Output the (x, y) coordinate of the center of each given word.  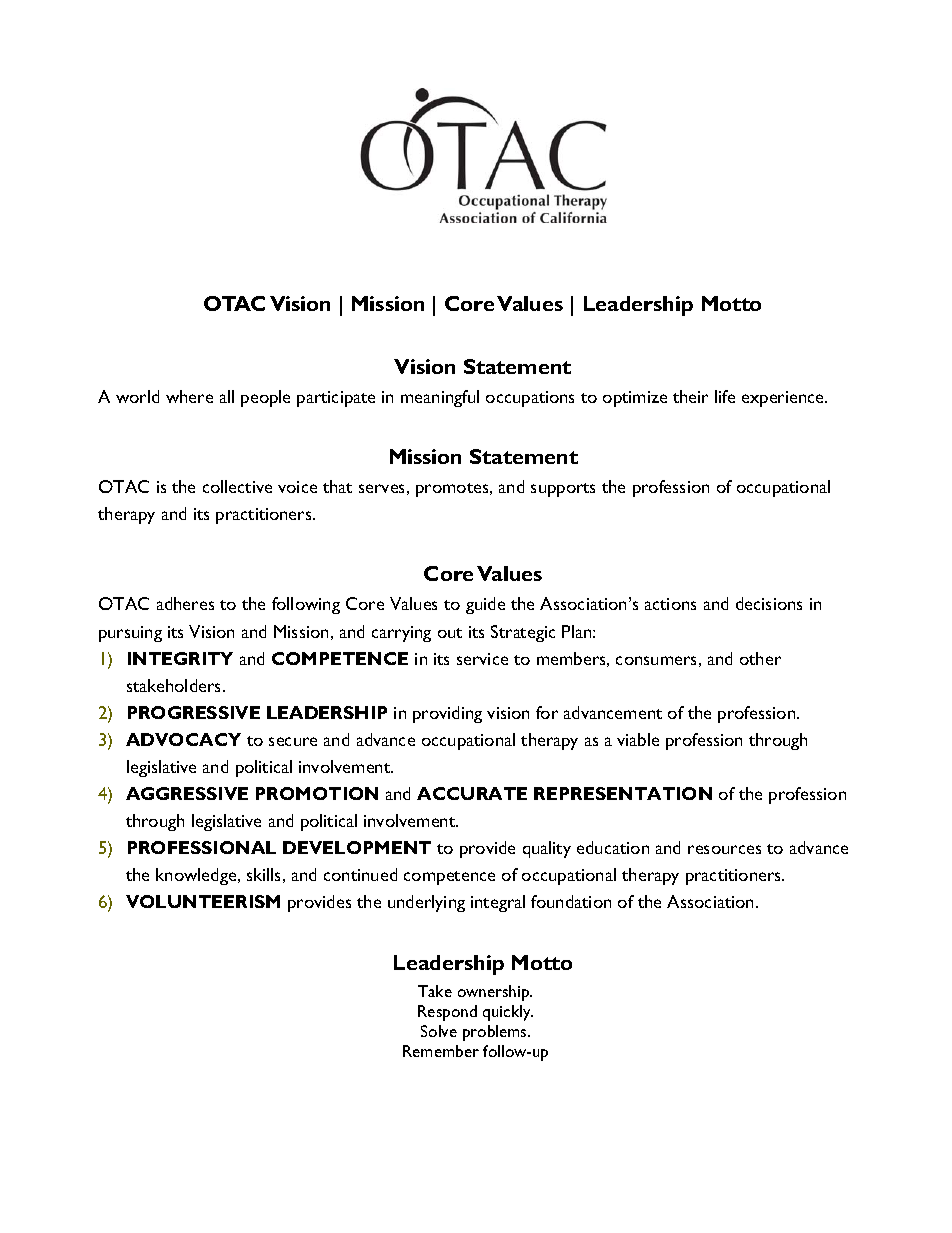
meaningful (440, 398)
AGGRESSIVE (187, 793)
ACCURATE (472, 793)
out (450, 633)
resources (724, 849)
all (227, 396)
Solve (439, 1031)
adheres (185, 603)
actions (670, 604)
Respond (447, 1013)
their (690, 396)
